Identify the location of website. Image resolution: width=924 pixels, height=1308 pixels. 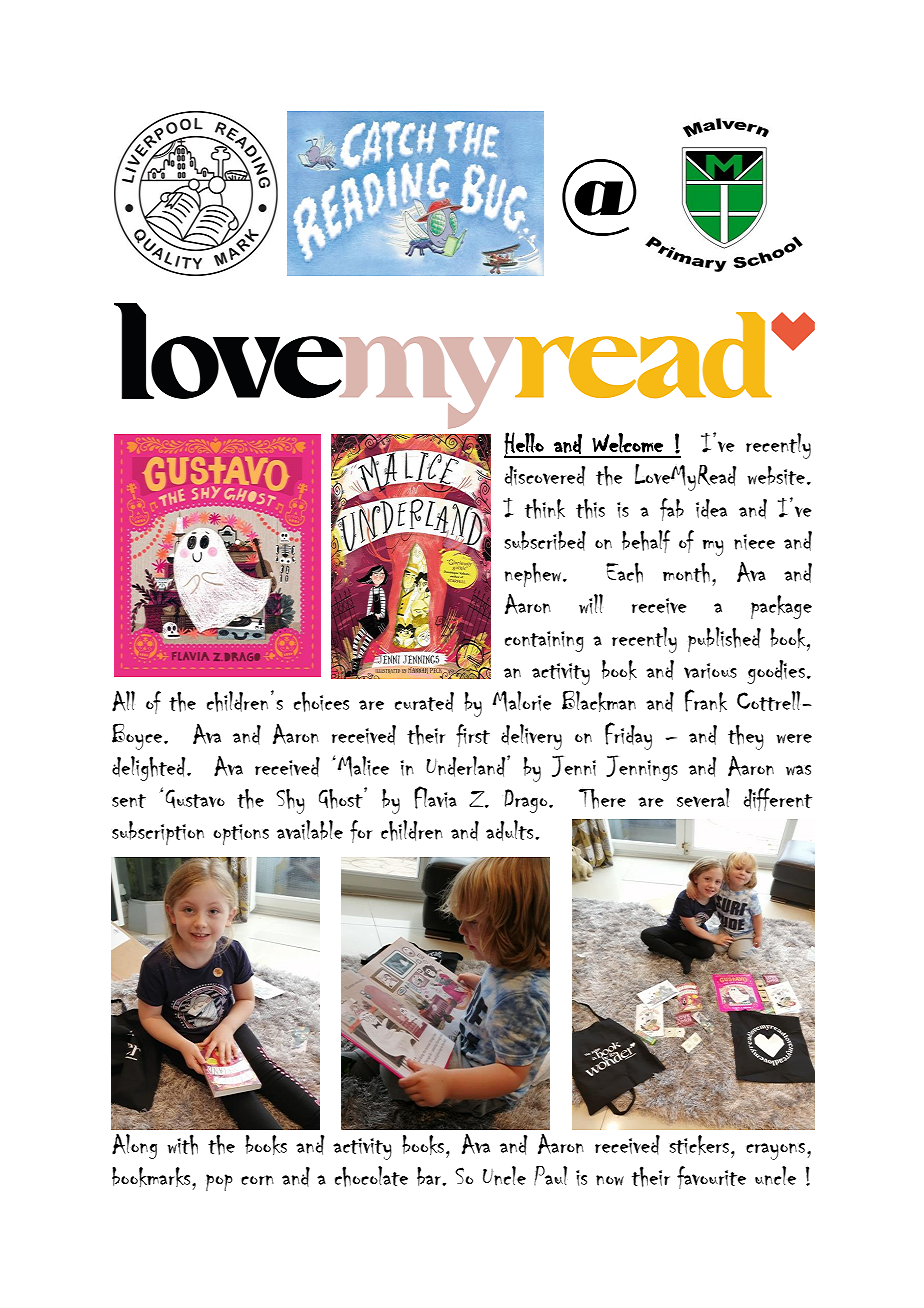
(776, 475).
